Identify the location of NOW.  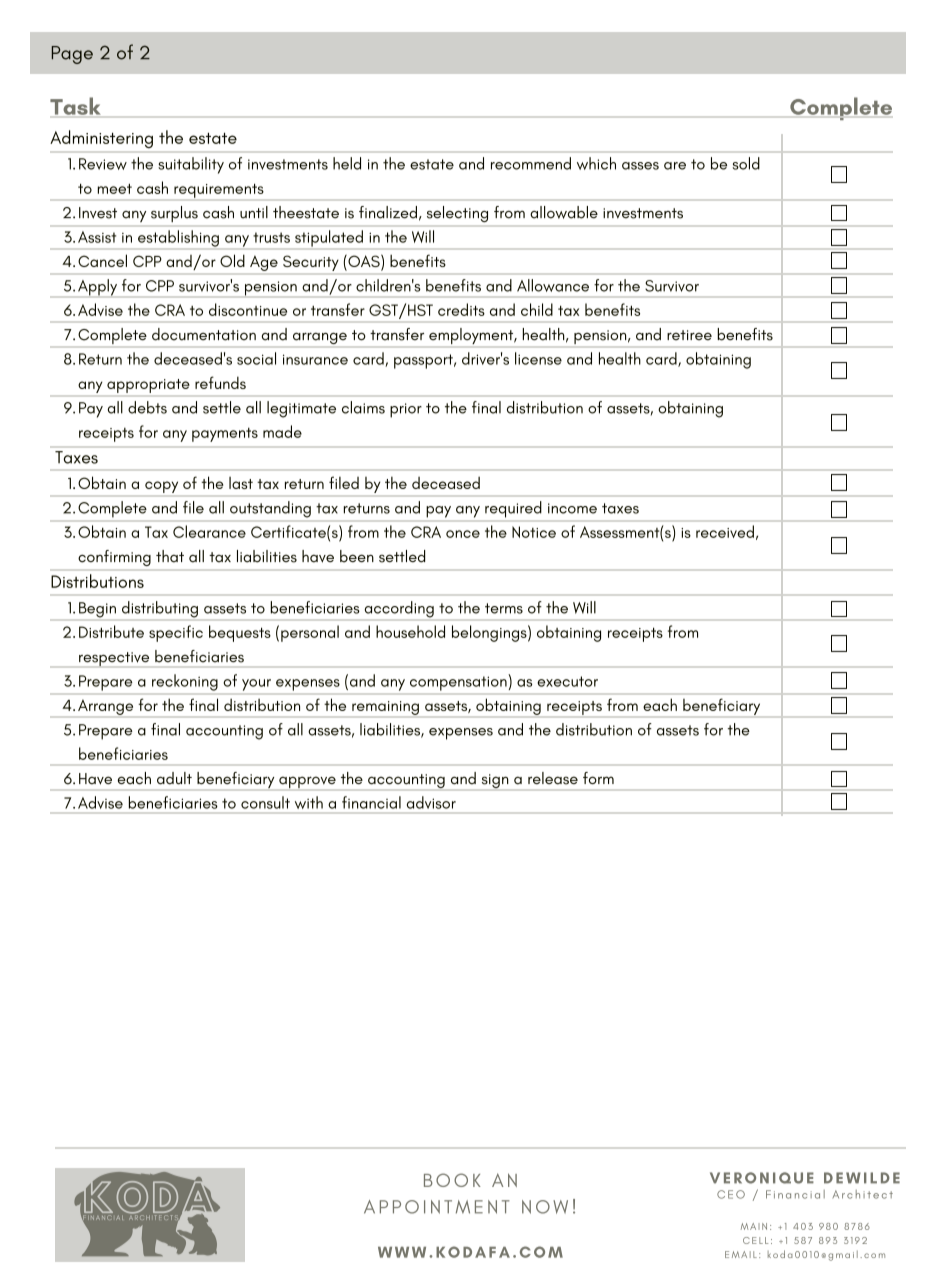
(545, 1207).
